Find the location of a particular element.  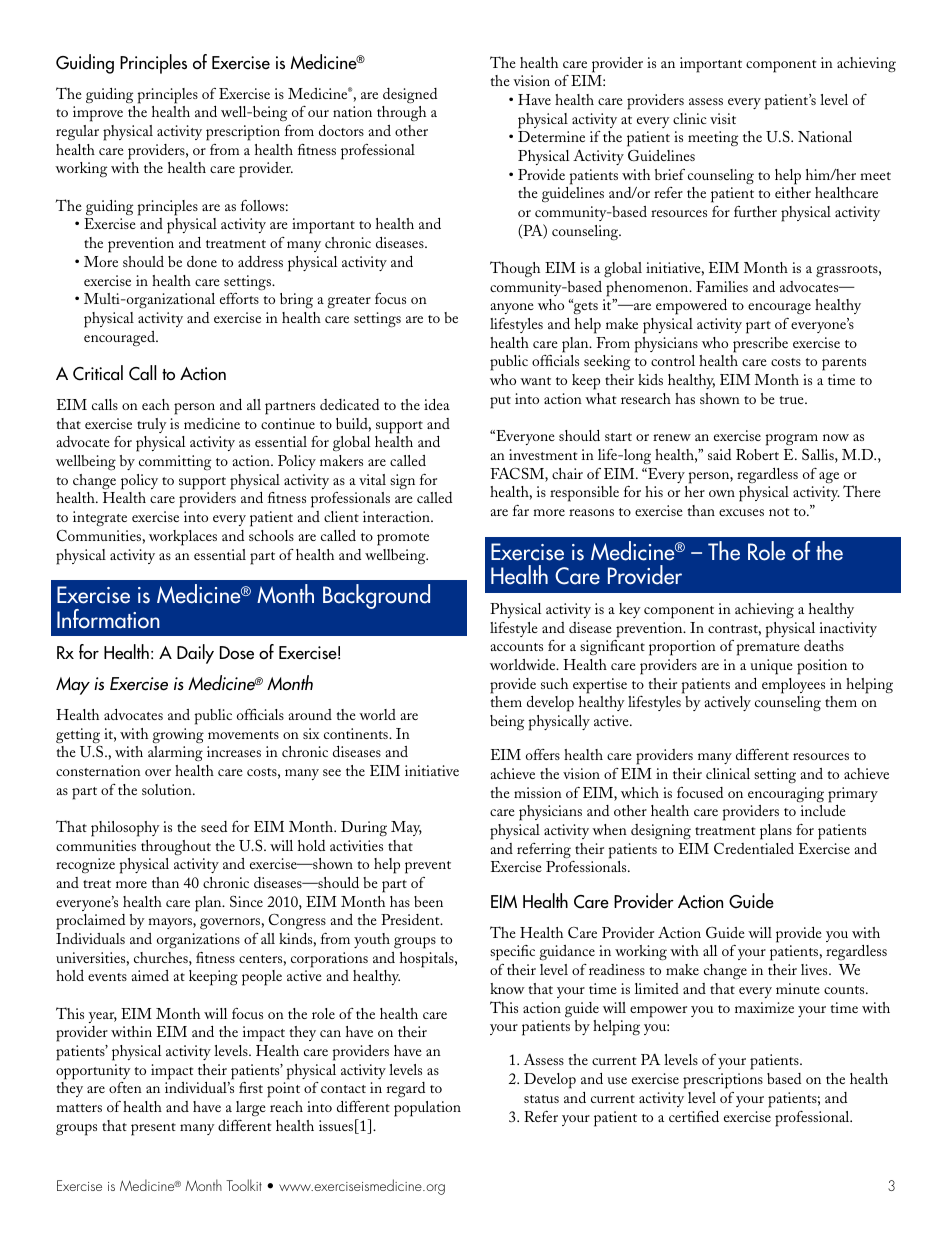

Determine is located at coordinates (551, 136).
